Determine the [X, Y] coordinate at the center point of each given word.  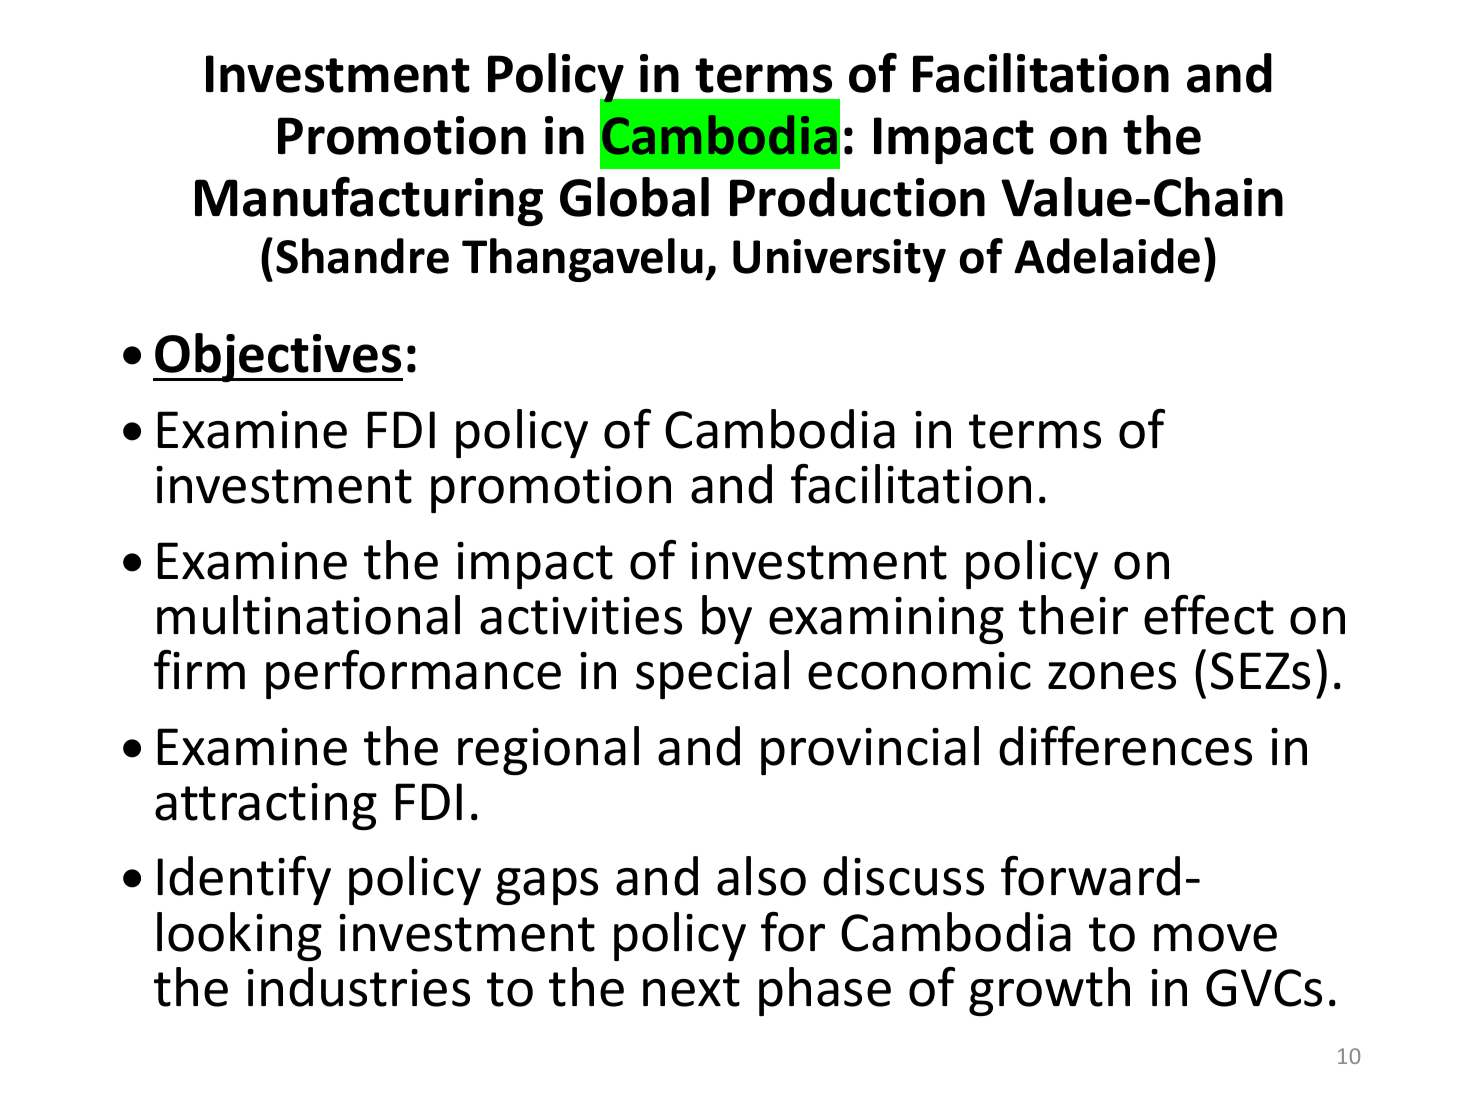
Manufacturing [369, 201]
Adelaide [1107, 256]
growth [1049, 992]
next [691, 989]
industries [358, 987]
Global [634, 197]
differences [1125, 745]
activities [581, 616]
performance [413, 674]
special [712, 674]
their [1073, 615]
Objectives [278, 358]
